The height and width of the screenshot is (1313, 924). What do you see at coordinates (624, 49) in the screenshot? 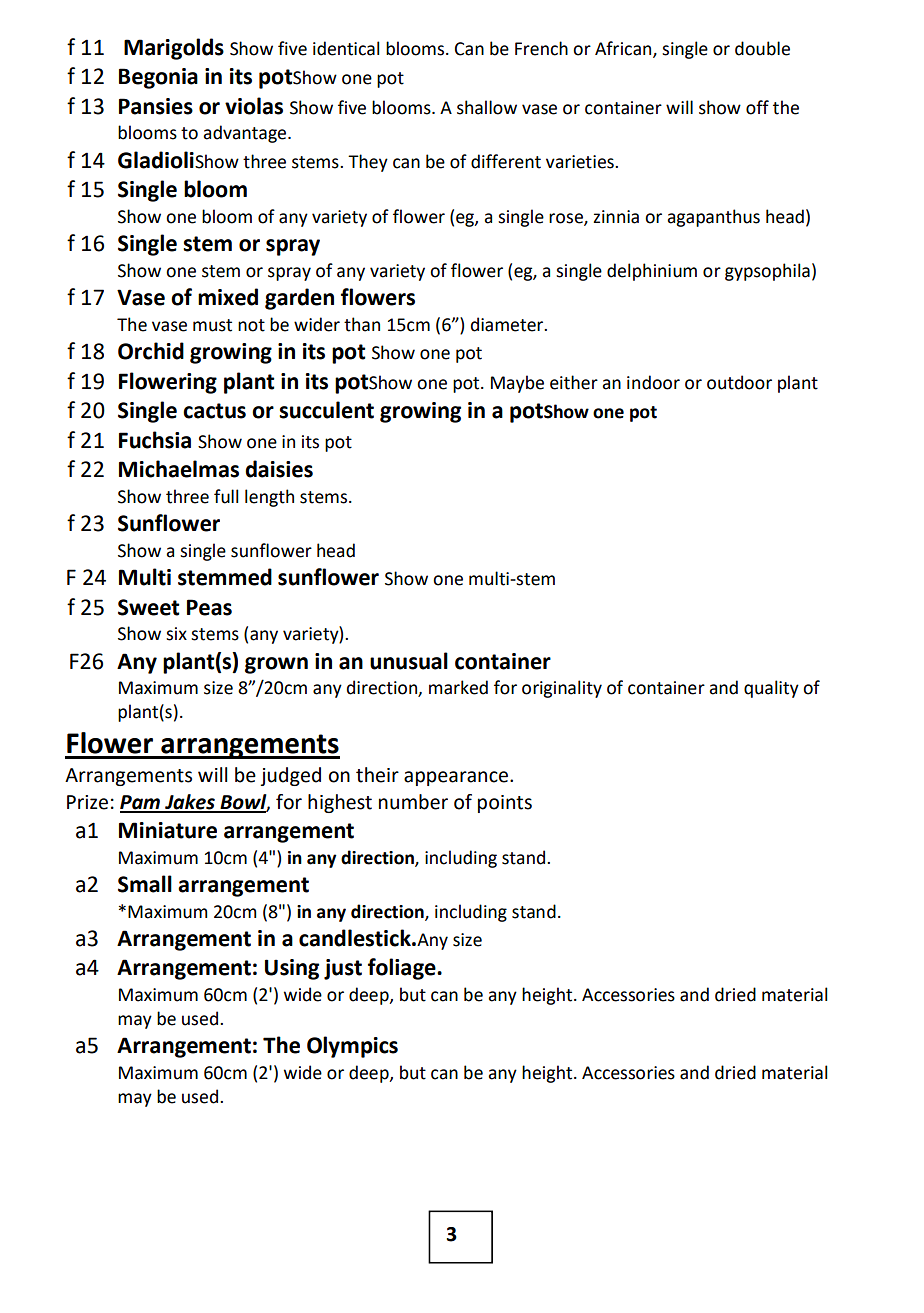
I see `African` at bounding box center [624, 49].
